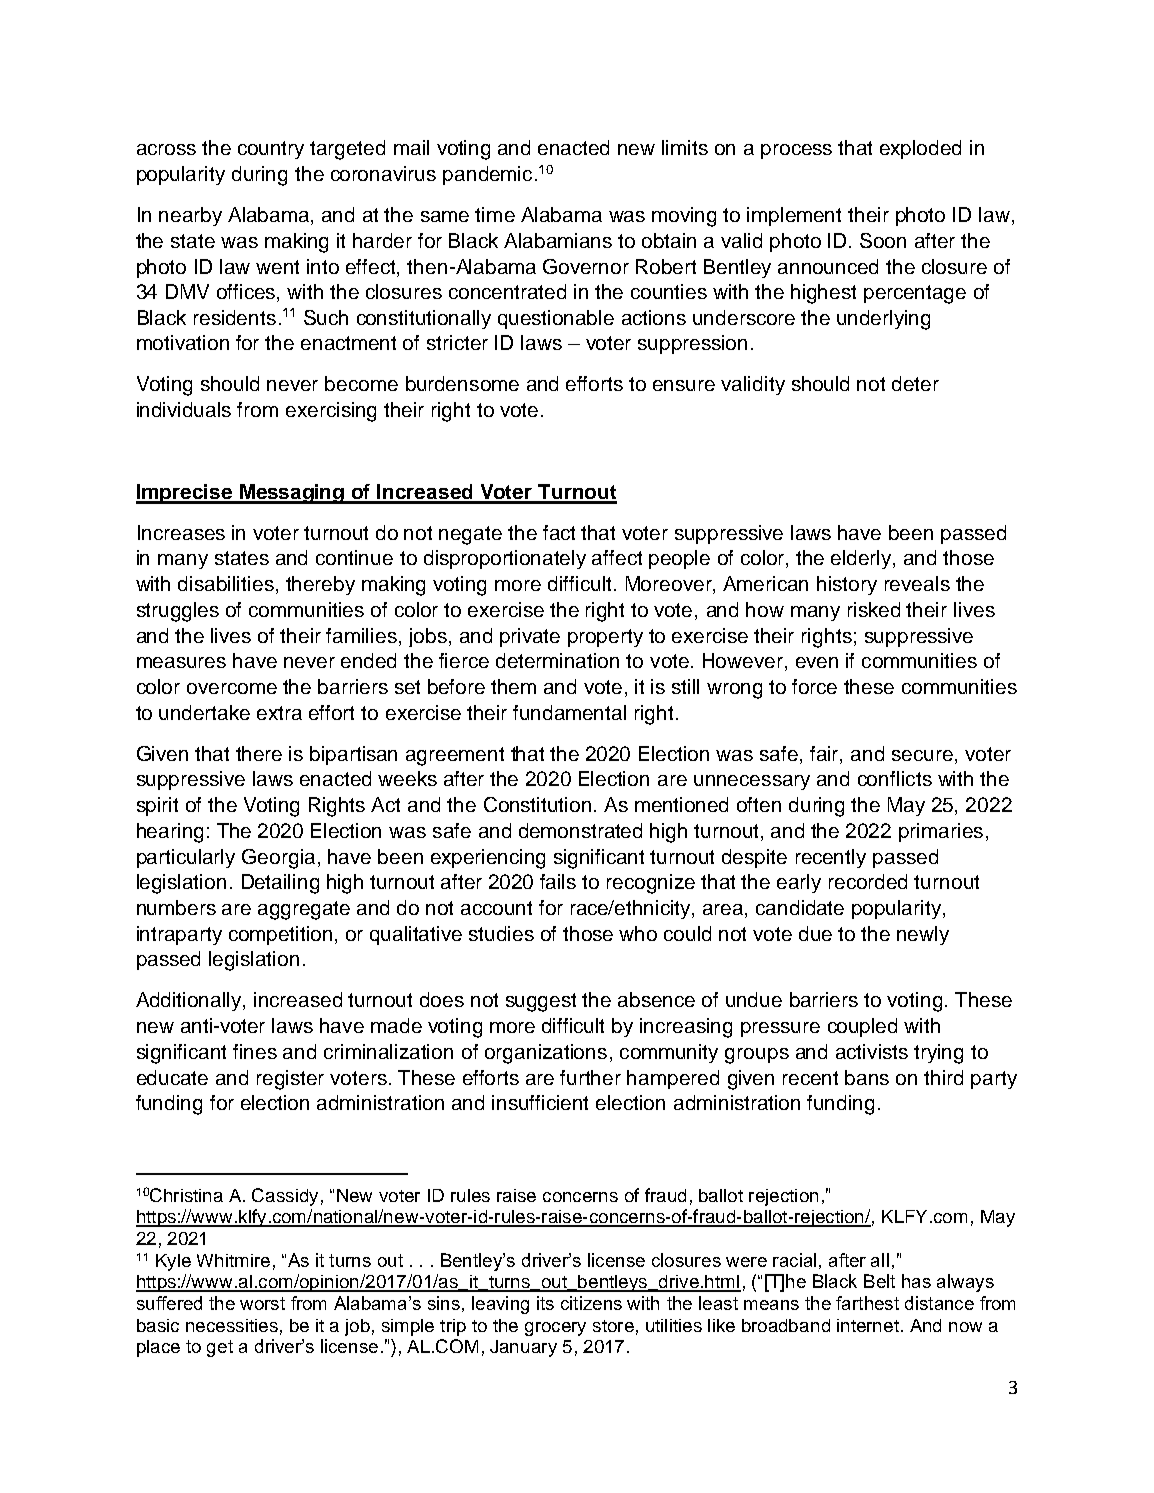 This screenshot has height=1493, width=1154. Describe the element at coordinates (825, 753) in the screenshot. I see `fair` at that location.
